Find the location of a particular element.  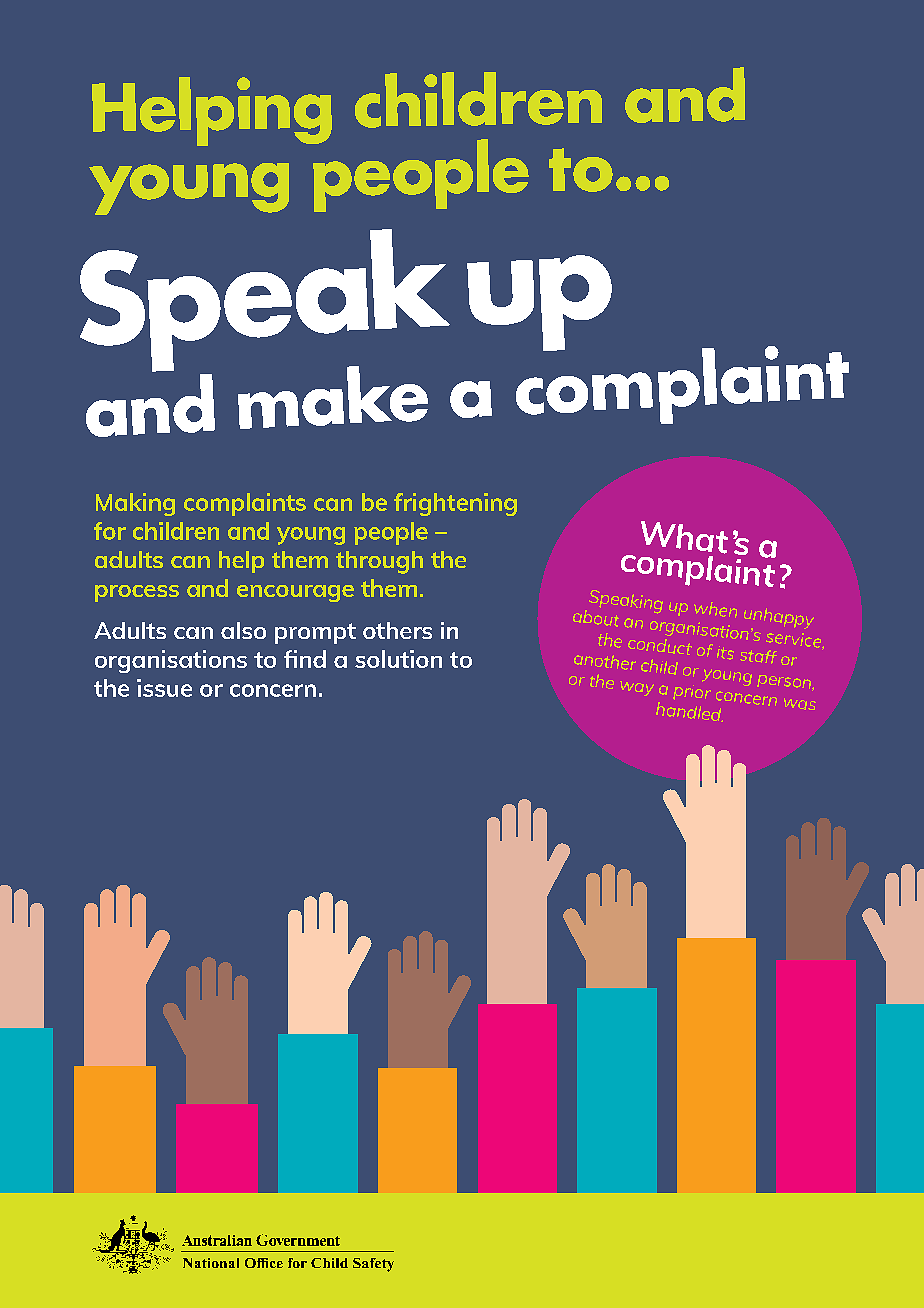

frightening is located at coordinates (455, 504).
